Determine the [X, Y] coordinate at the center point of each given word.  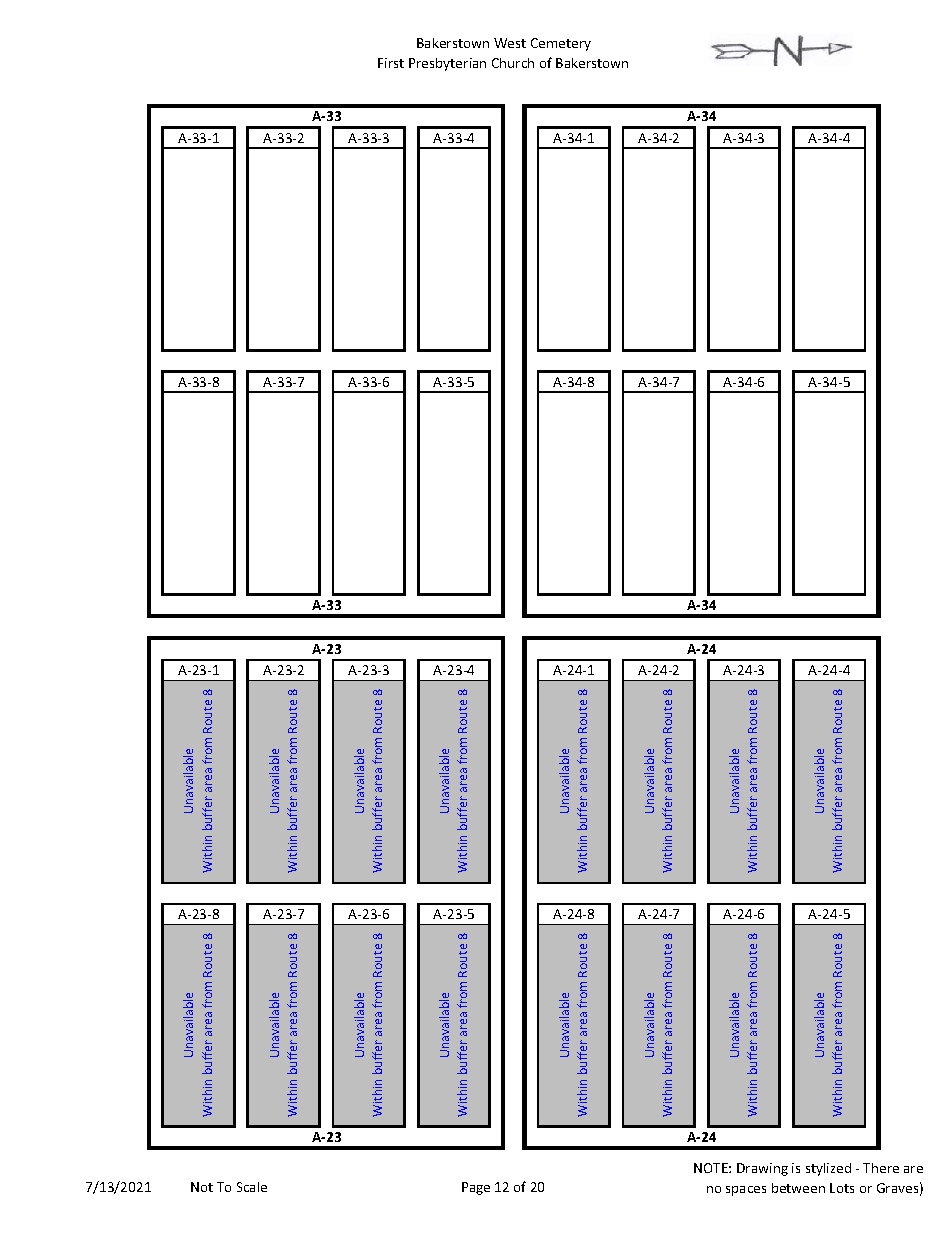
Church [513, 63]
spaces [746, 1191]
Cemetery [561, 44]
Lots [842, 1188]
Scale [252, 1187]
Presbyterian [447, 64]
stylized [828, 1169]
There [881, 1168]
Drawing [762, 1169]
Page [476, 1188]
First [391, 63]
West [510, 43]
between [798, 1188]
